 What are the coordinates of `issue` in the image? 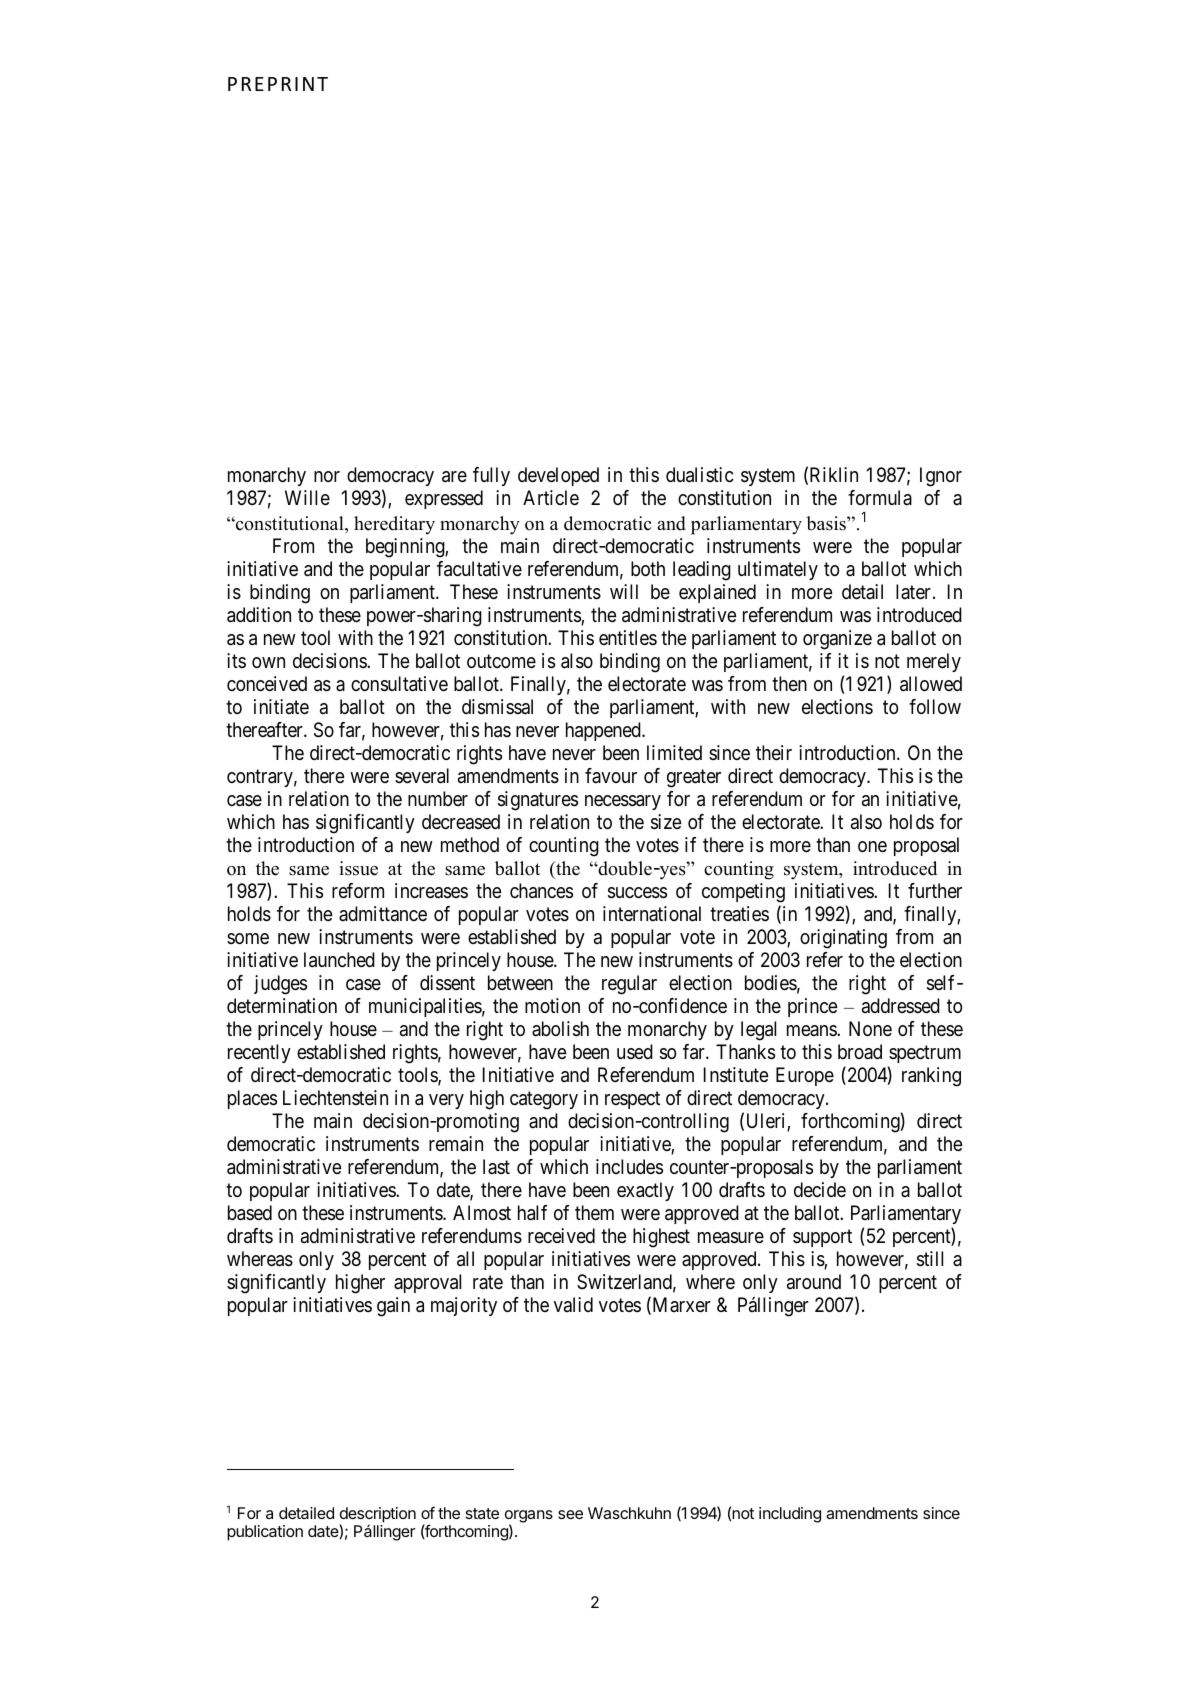 It's located at (358, 868).
